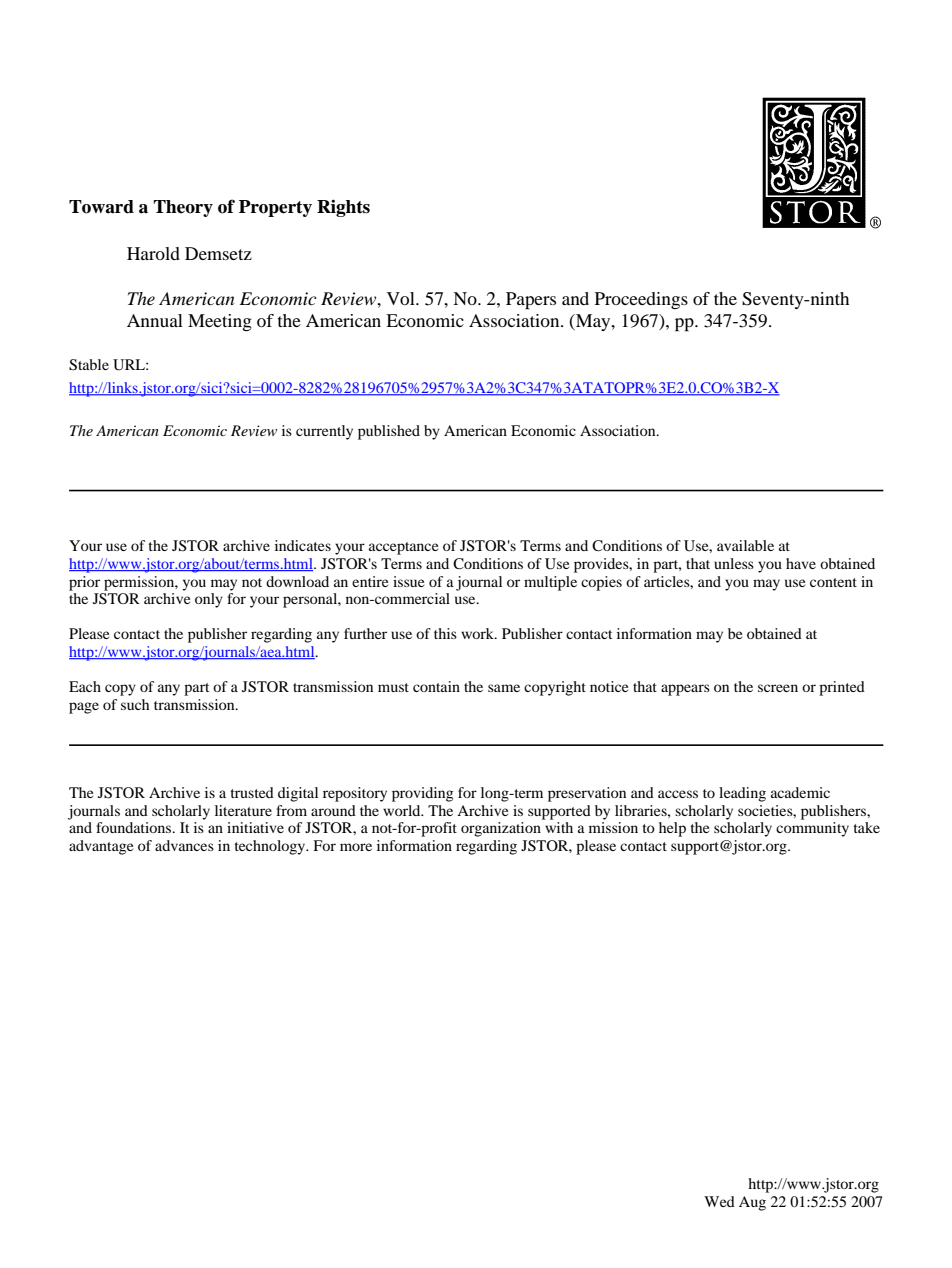 Image resolution: width=952 pixels, height=1268 pixels. Describe the element at coordinates (184, 845) in the document. I see `advances` at that location.
